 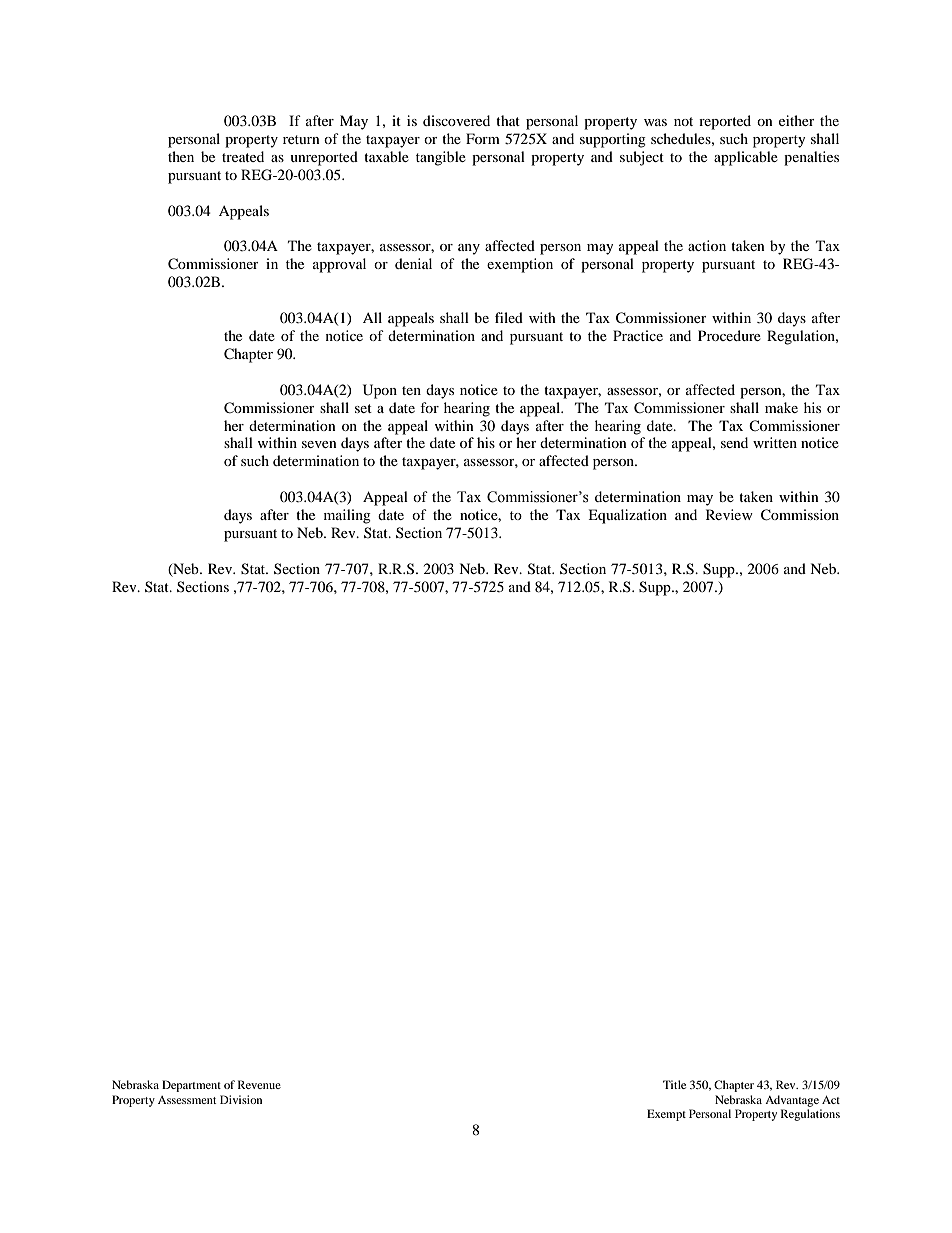 I want to click on applicable, so click(x=746, y=158).
